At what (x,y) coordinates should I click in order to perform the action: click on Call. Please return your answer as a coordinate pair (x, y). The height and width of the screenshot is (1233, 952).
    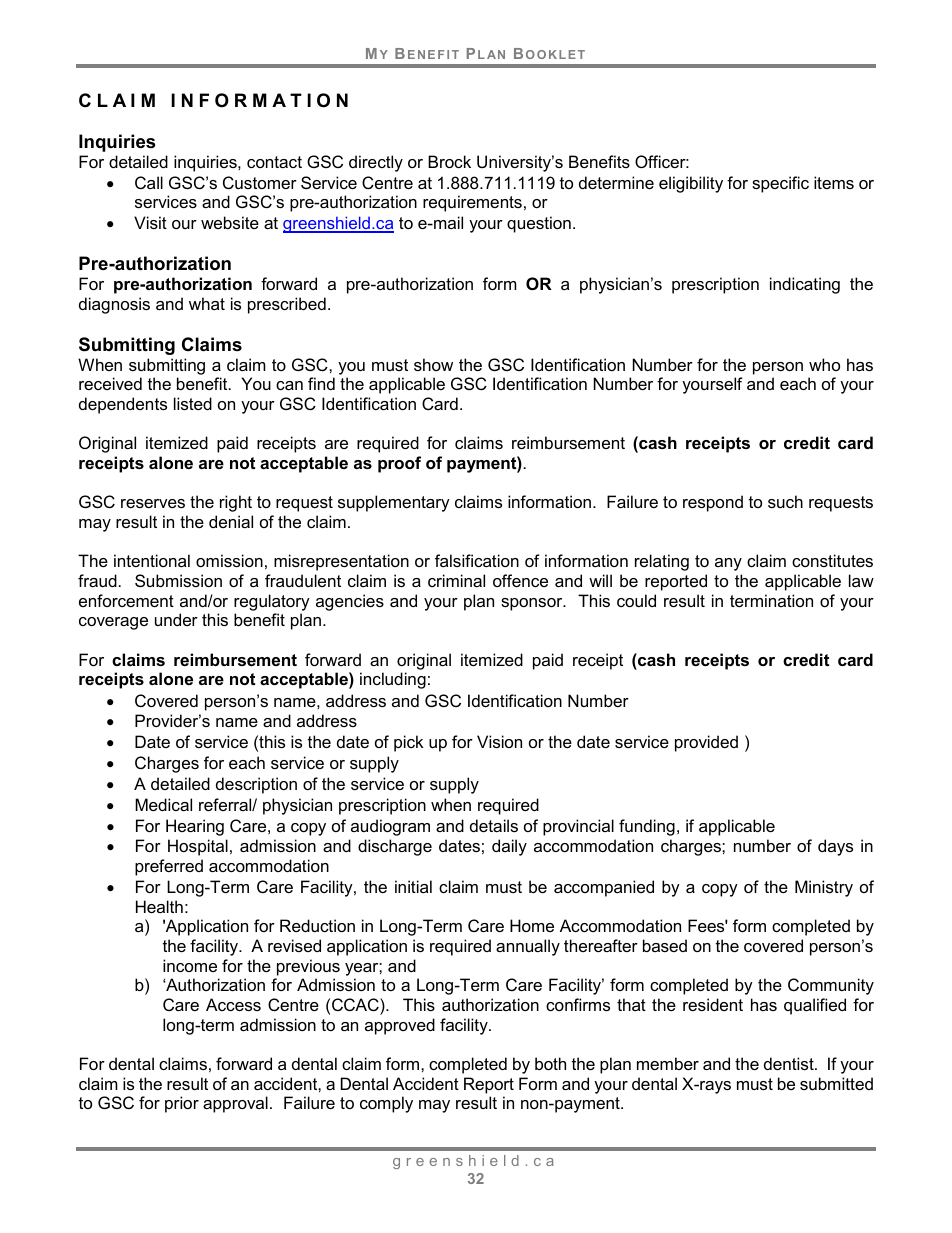
    Looking at the image, I should click on (149, 182).
